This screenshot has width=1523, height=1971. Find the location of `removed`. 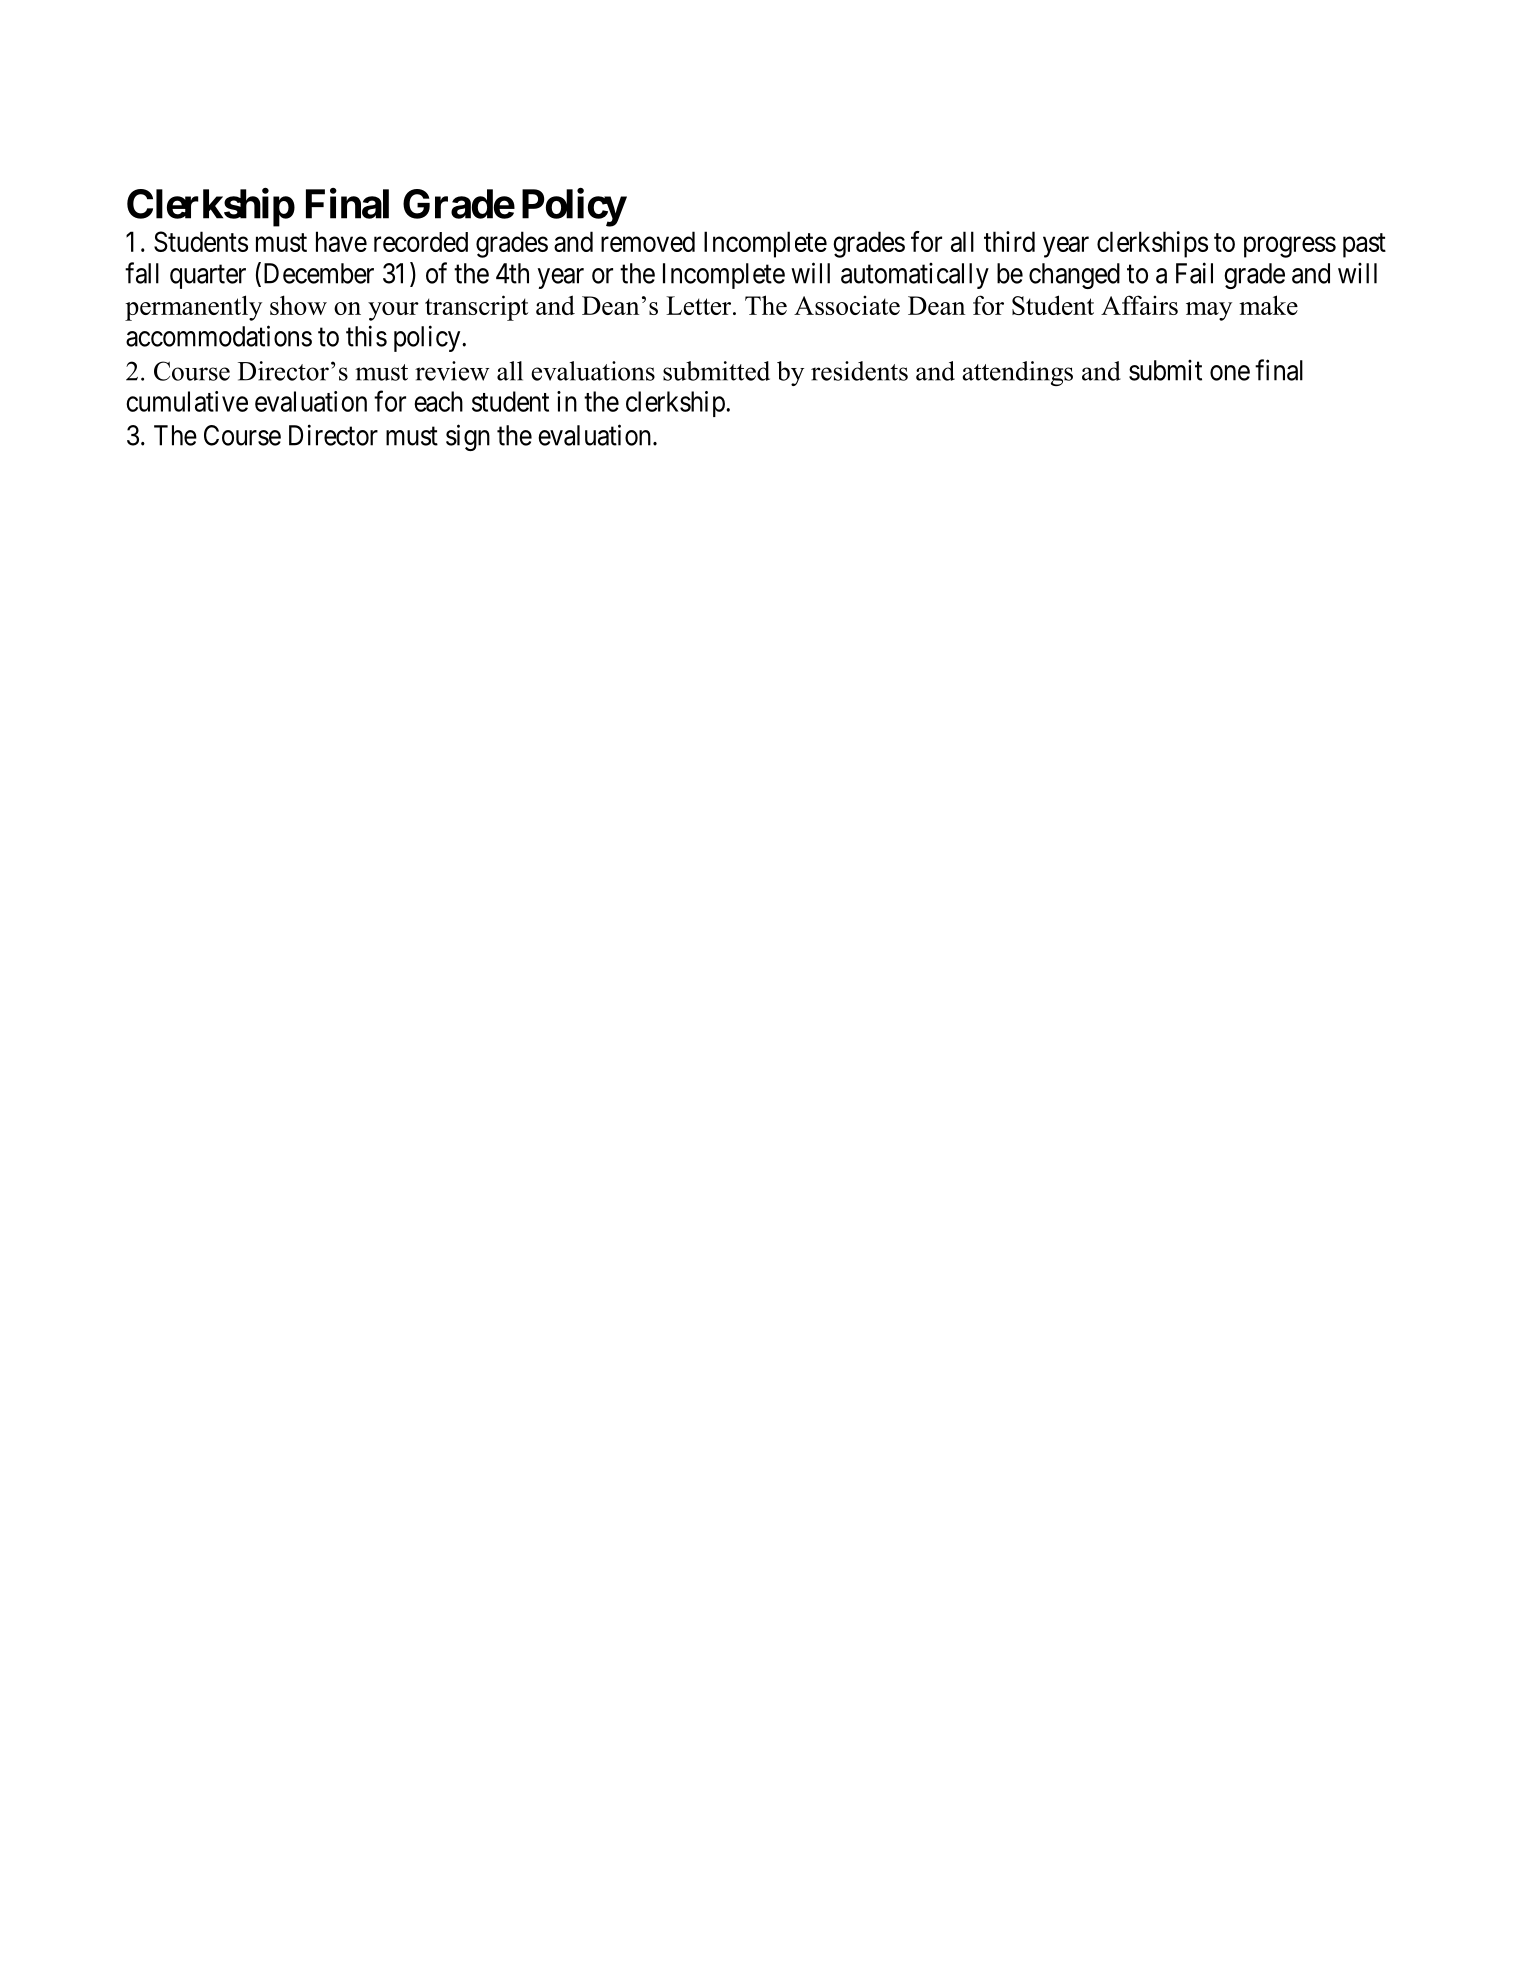

removed is located at coordinates (648, 241).
